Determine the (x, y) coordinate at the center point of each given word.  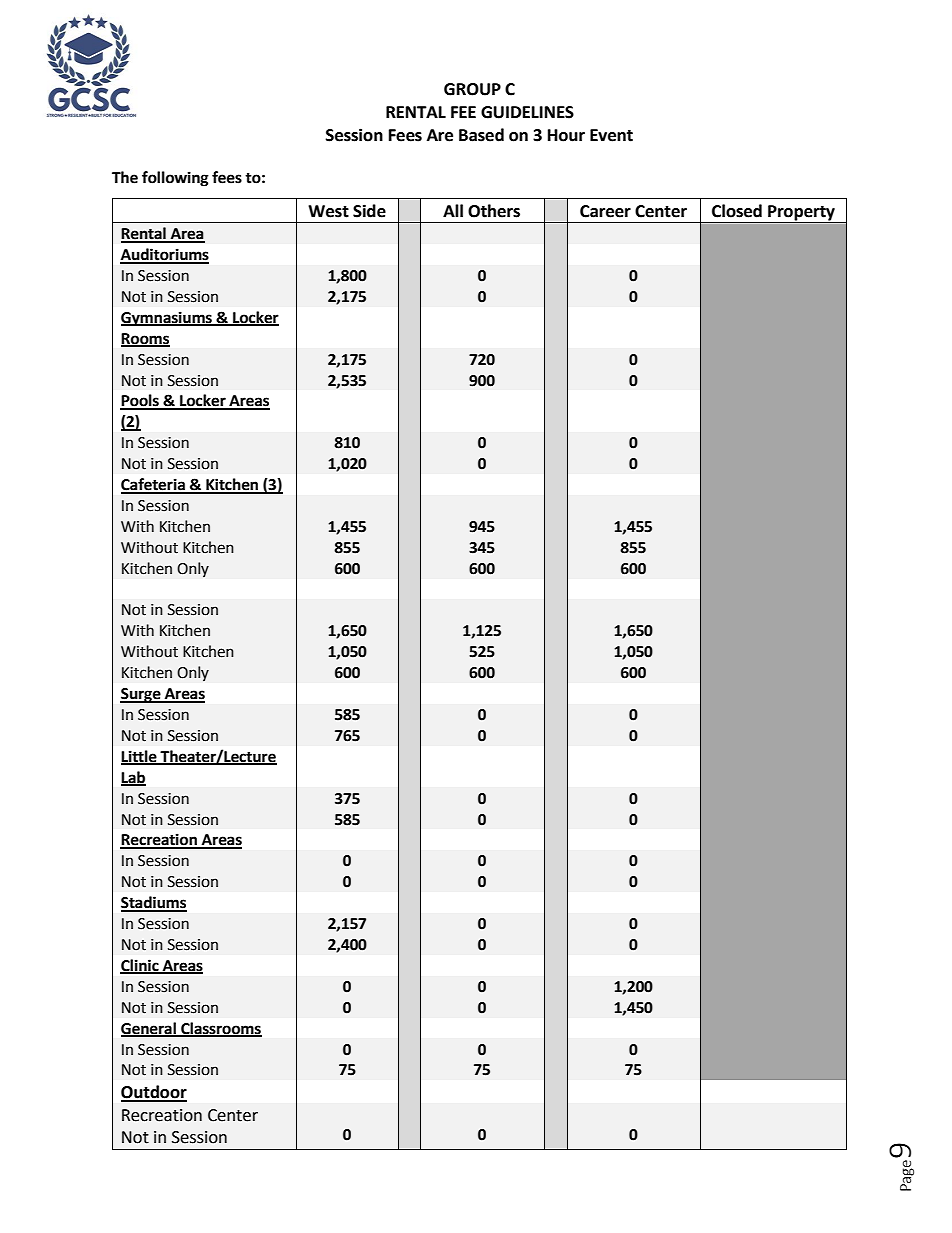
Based (481, 135)
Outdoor (154, 1093)
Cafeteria (154, 485)
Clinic (140, 966)
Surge (141, 695)
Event (611, 135)
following (175, 179)
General (149, 1029)
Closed (737, 211)
